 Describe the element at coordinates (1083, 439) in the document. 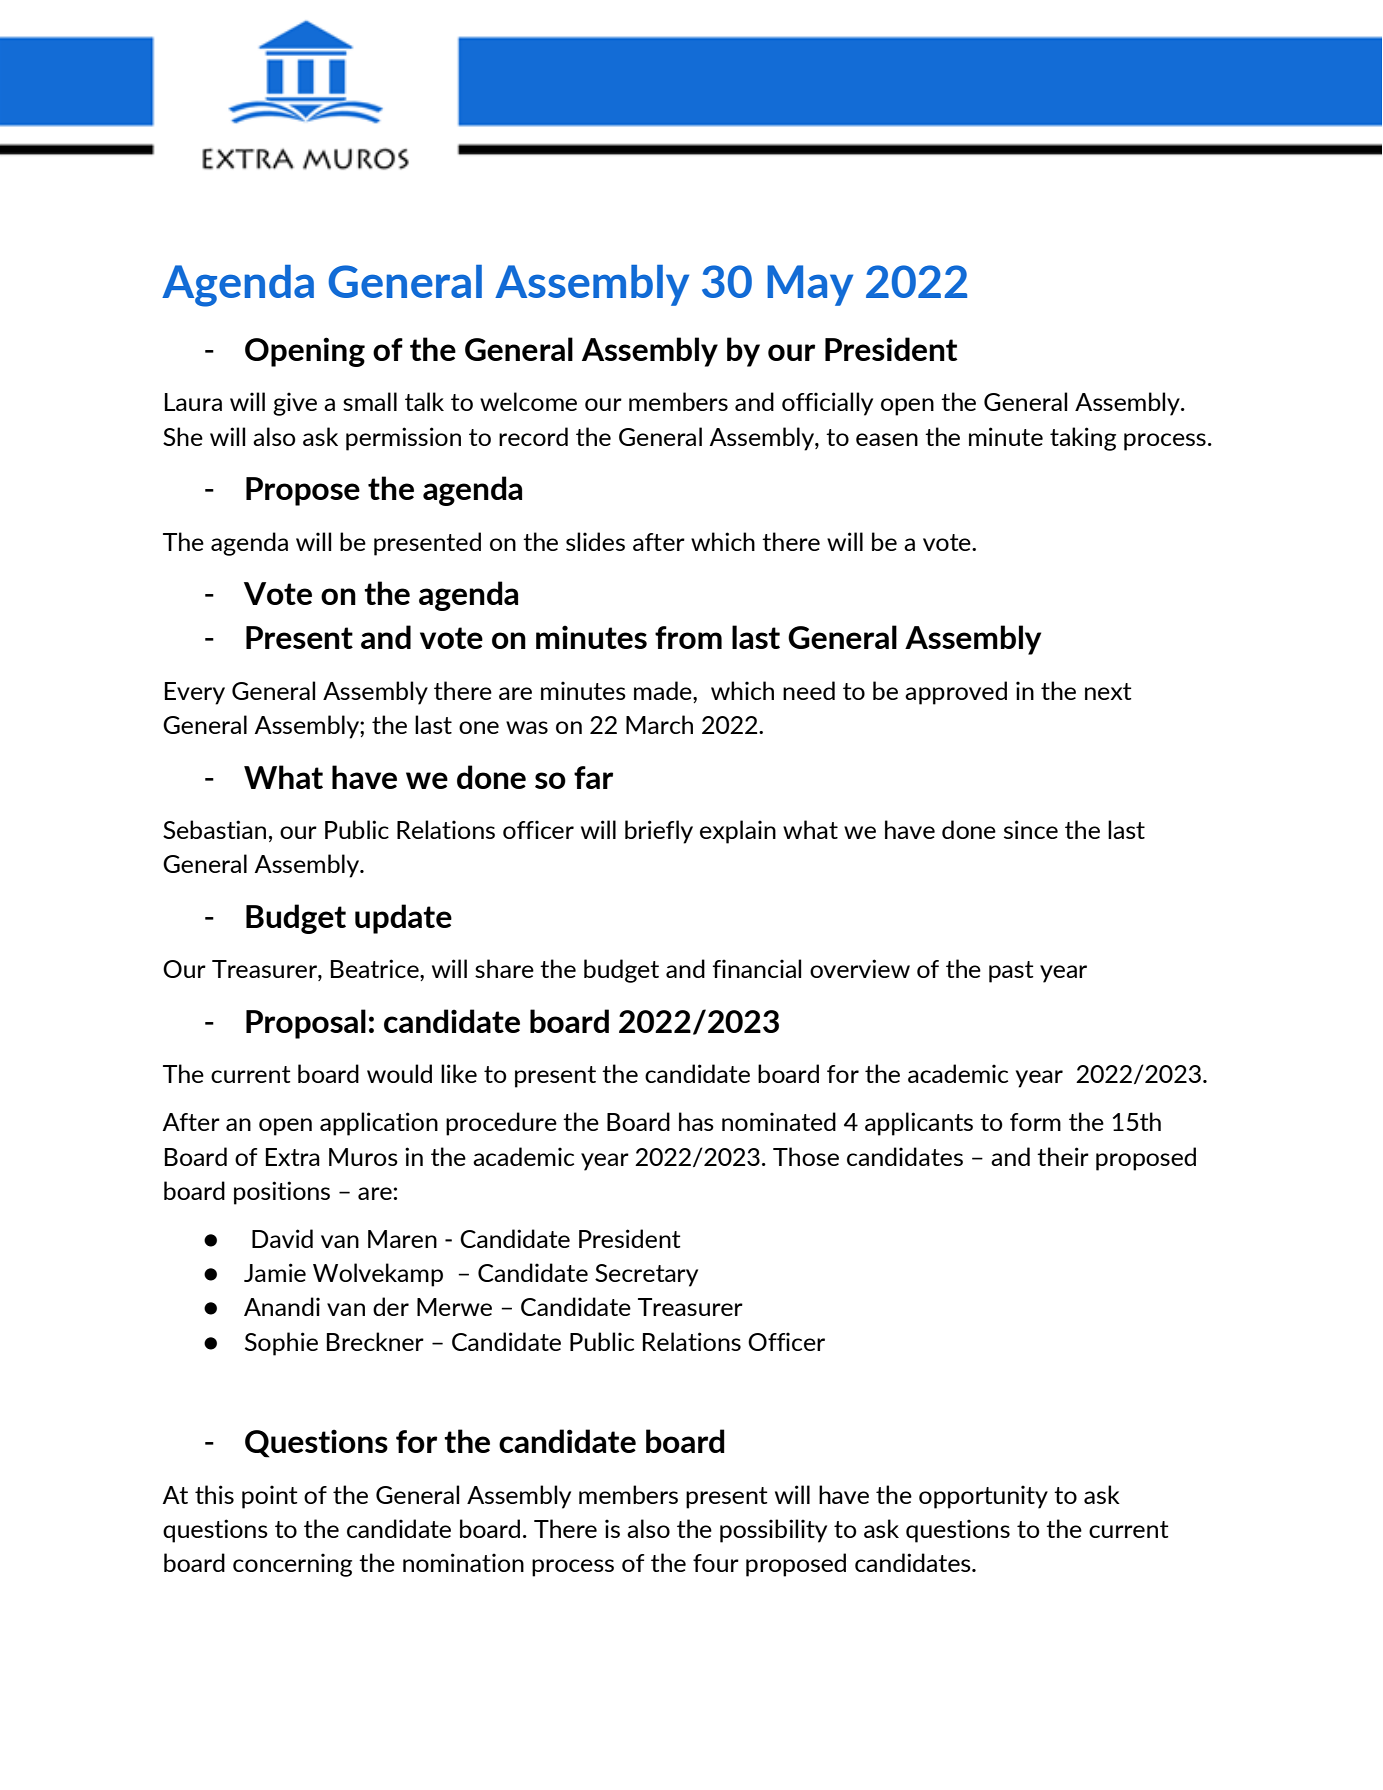

I see `taking` at that location.
